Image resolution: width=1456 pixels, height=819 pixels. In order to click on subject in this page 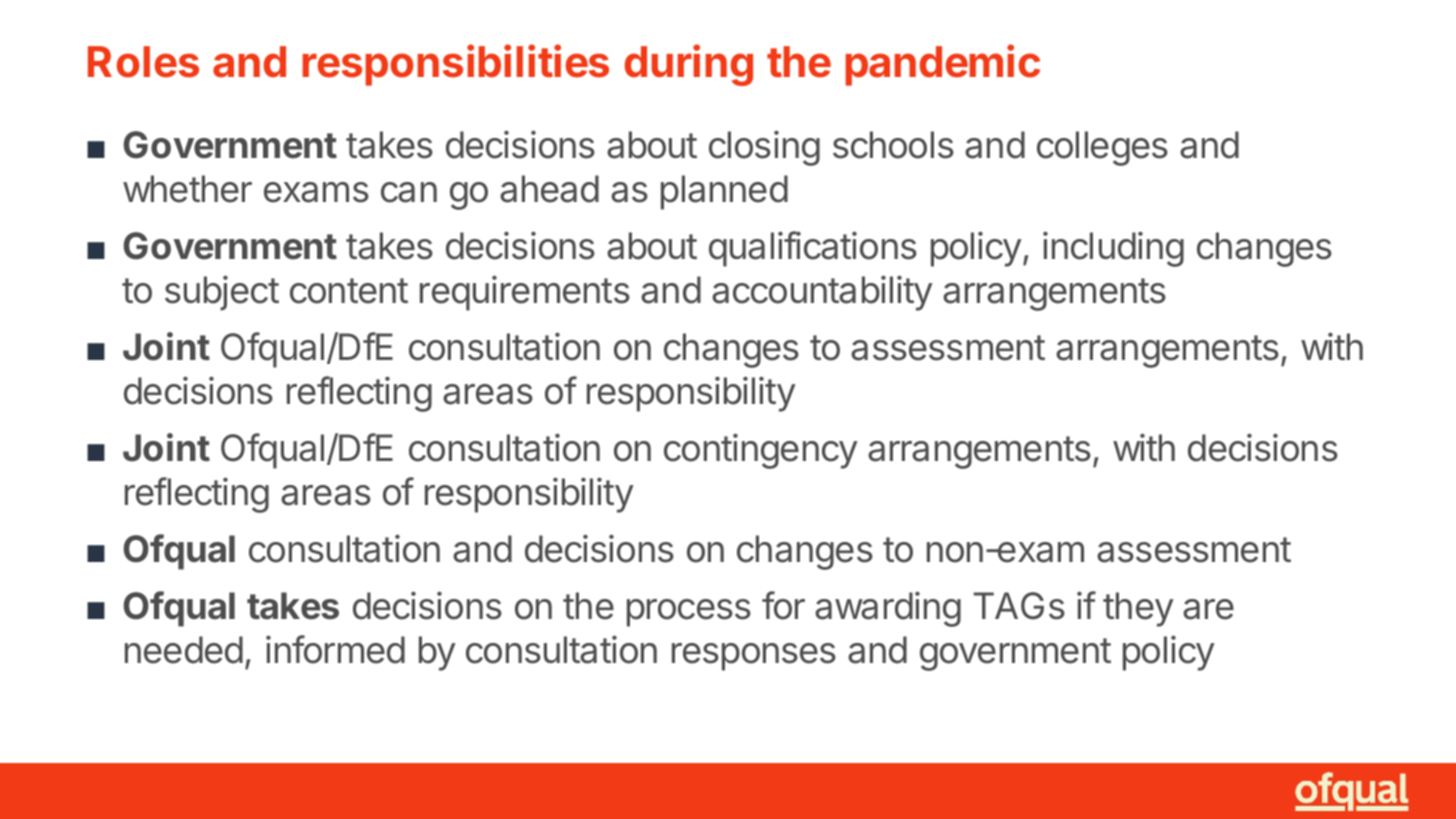, I will do `click(222, 293)`.
